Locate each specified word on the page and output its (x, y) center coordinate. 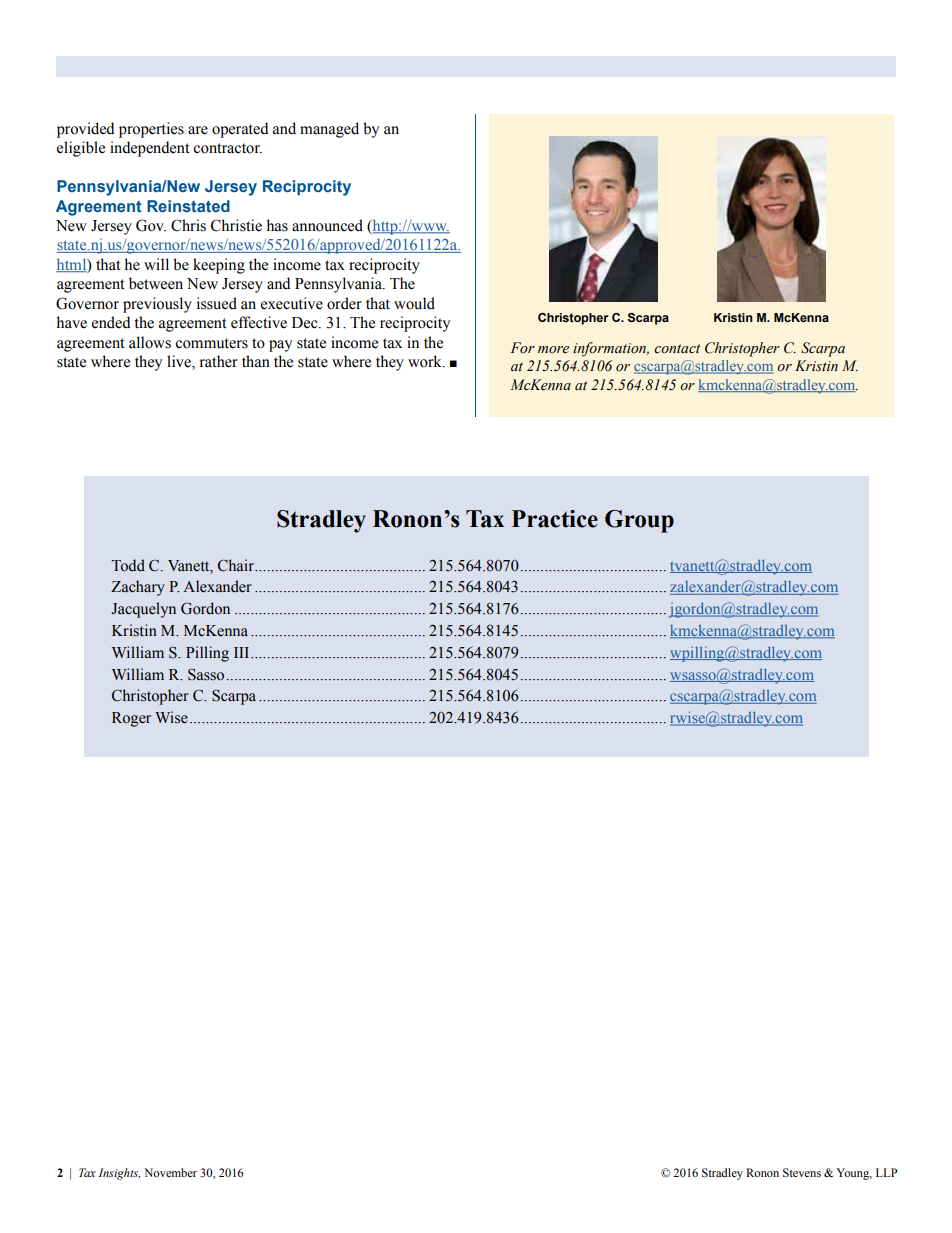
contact (677, 349)
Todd (128, 565)
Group (639, 521)
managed (329, 130)
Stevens (802, 1172)
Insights (119, 1174)
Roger (131, 719)
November (170, 1172)
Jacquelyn (143, 610)
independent (150, 149)
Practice (555, 519)
